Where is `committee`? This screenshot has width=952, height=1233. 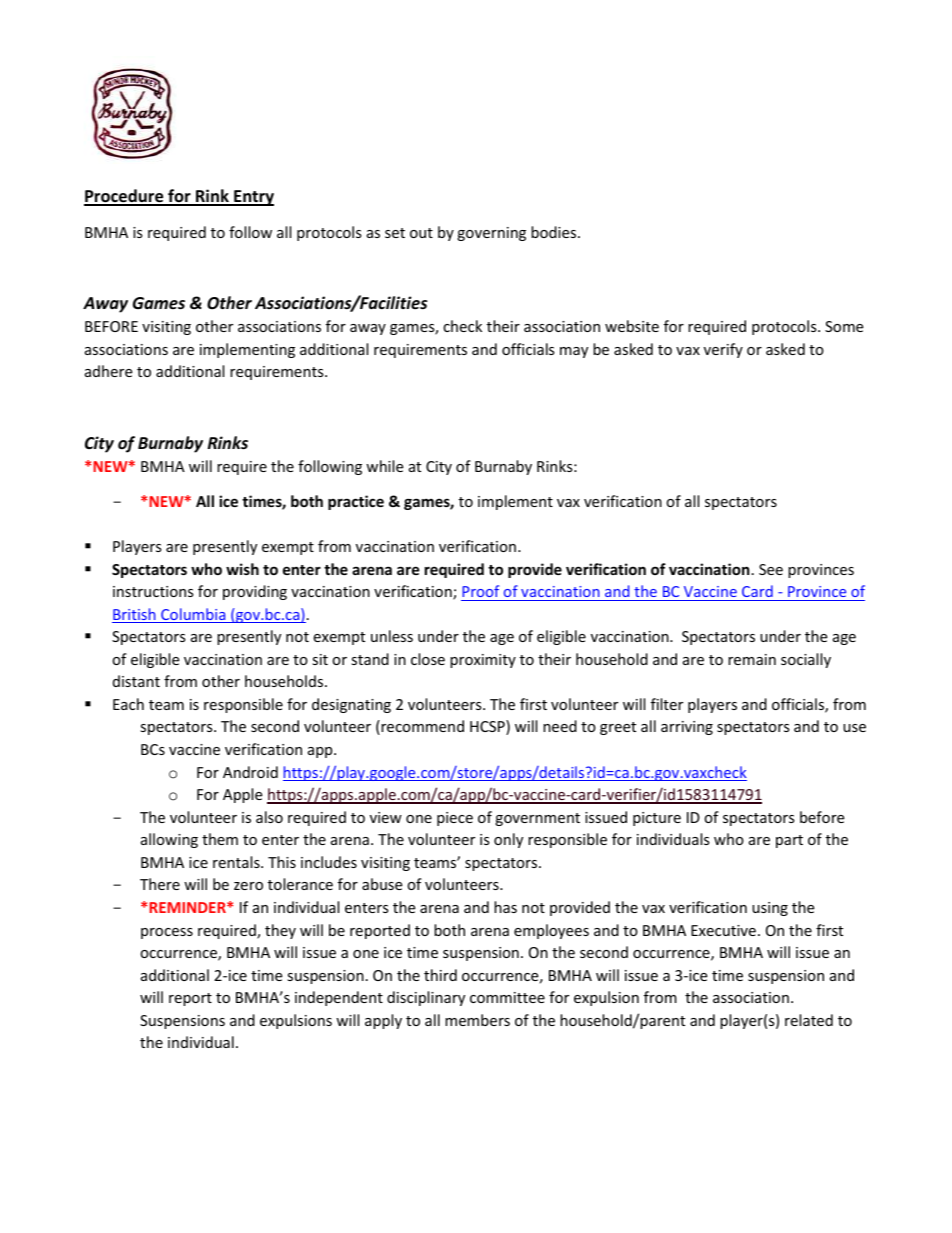 committee is located at coordinates (507, 997).
